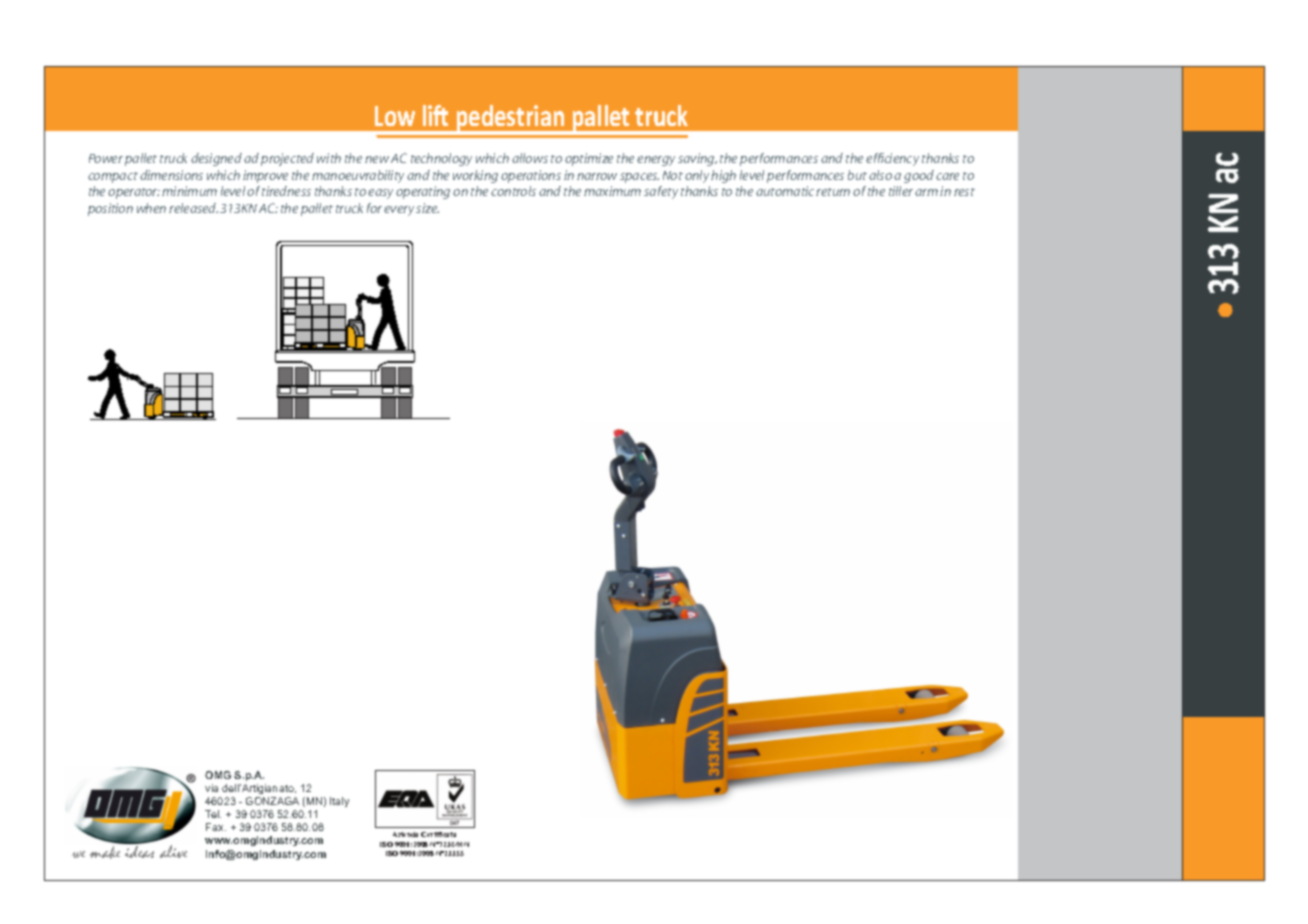  What do you see at coordinates (339, 802) in the page?
I see `Italy` at bounding box center [339, 802].
